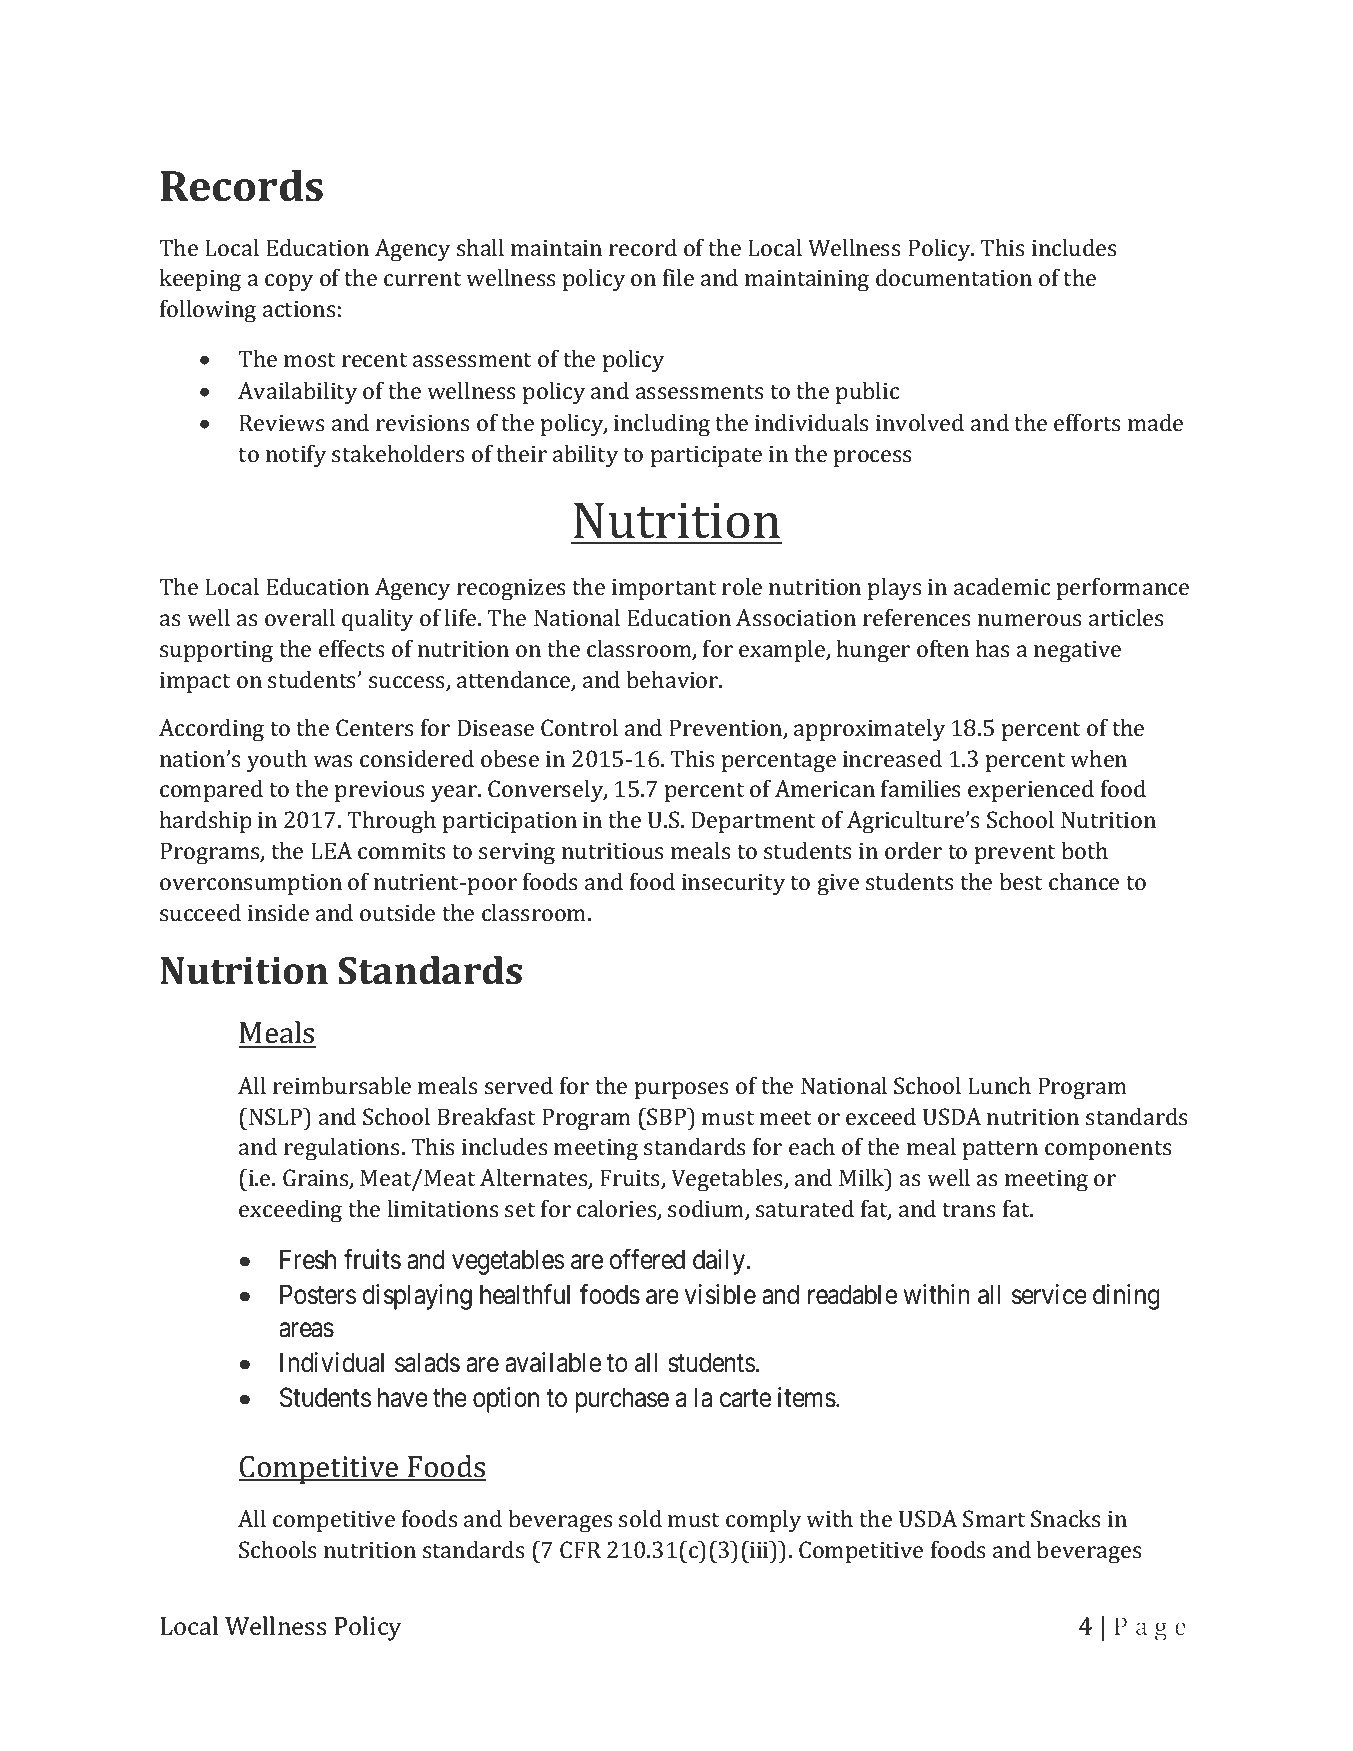 The width and height of the screenshot is (1353, 1751). What do you see at coordinates (1066, 1518) in the screenshot?
I see `Snacks` at bounding box center [1066, 1518].
